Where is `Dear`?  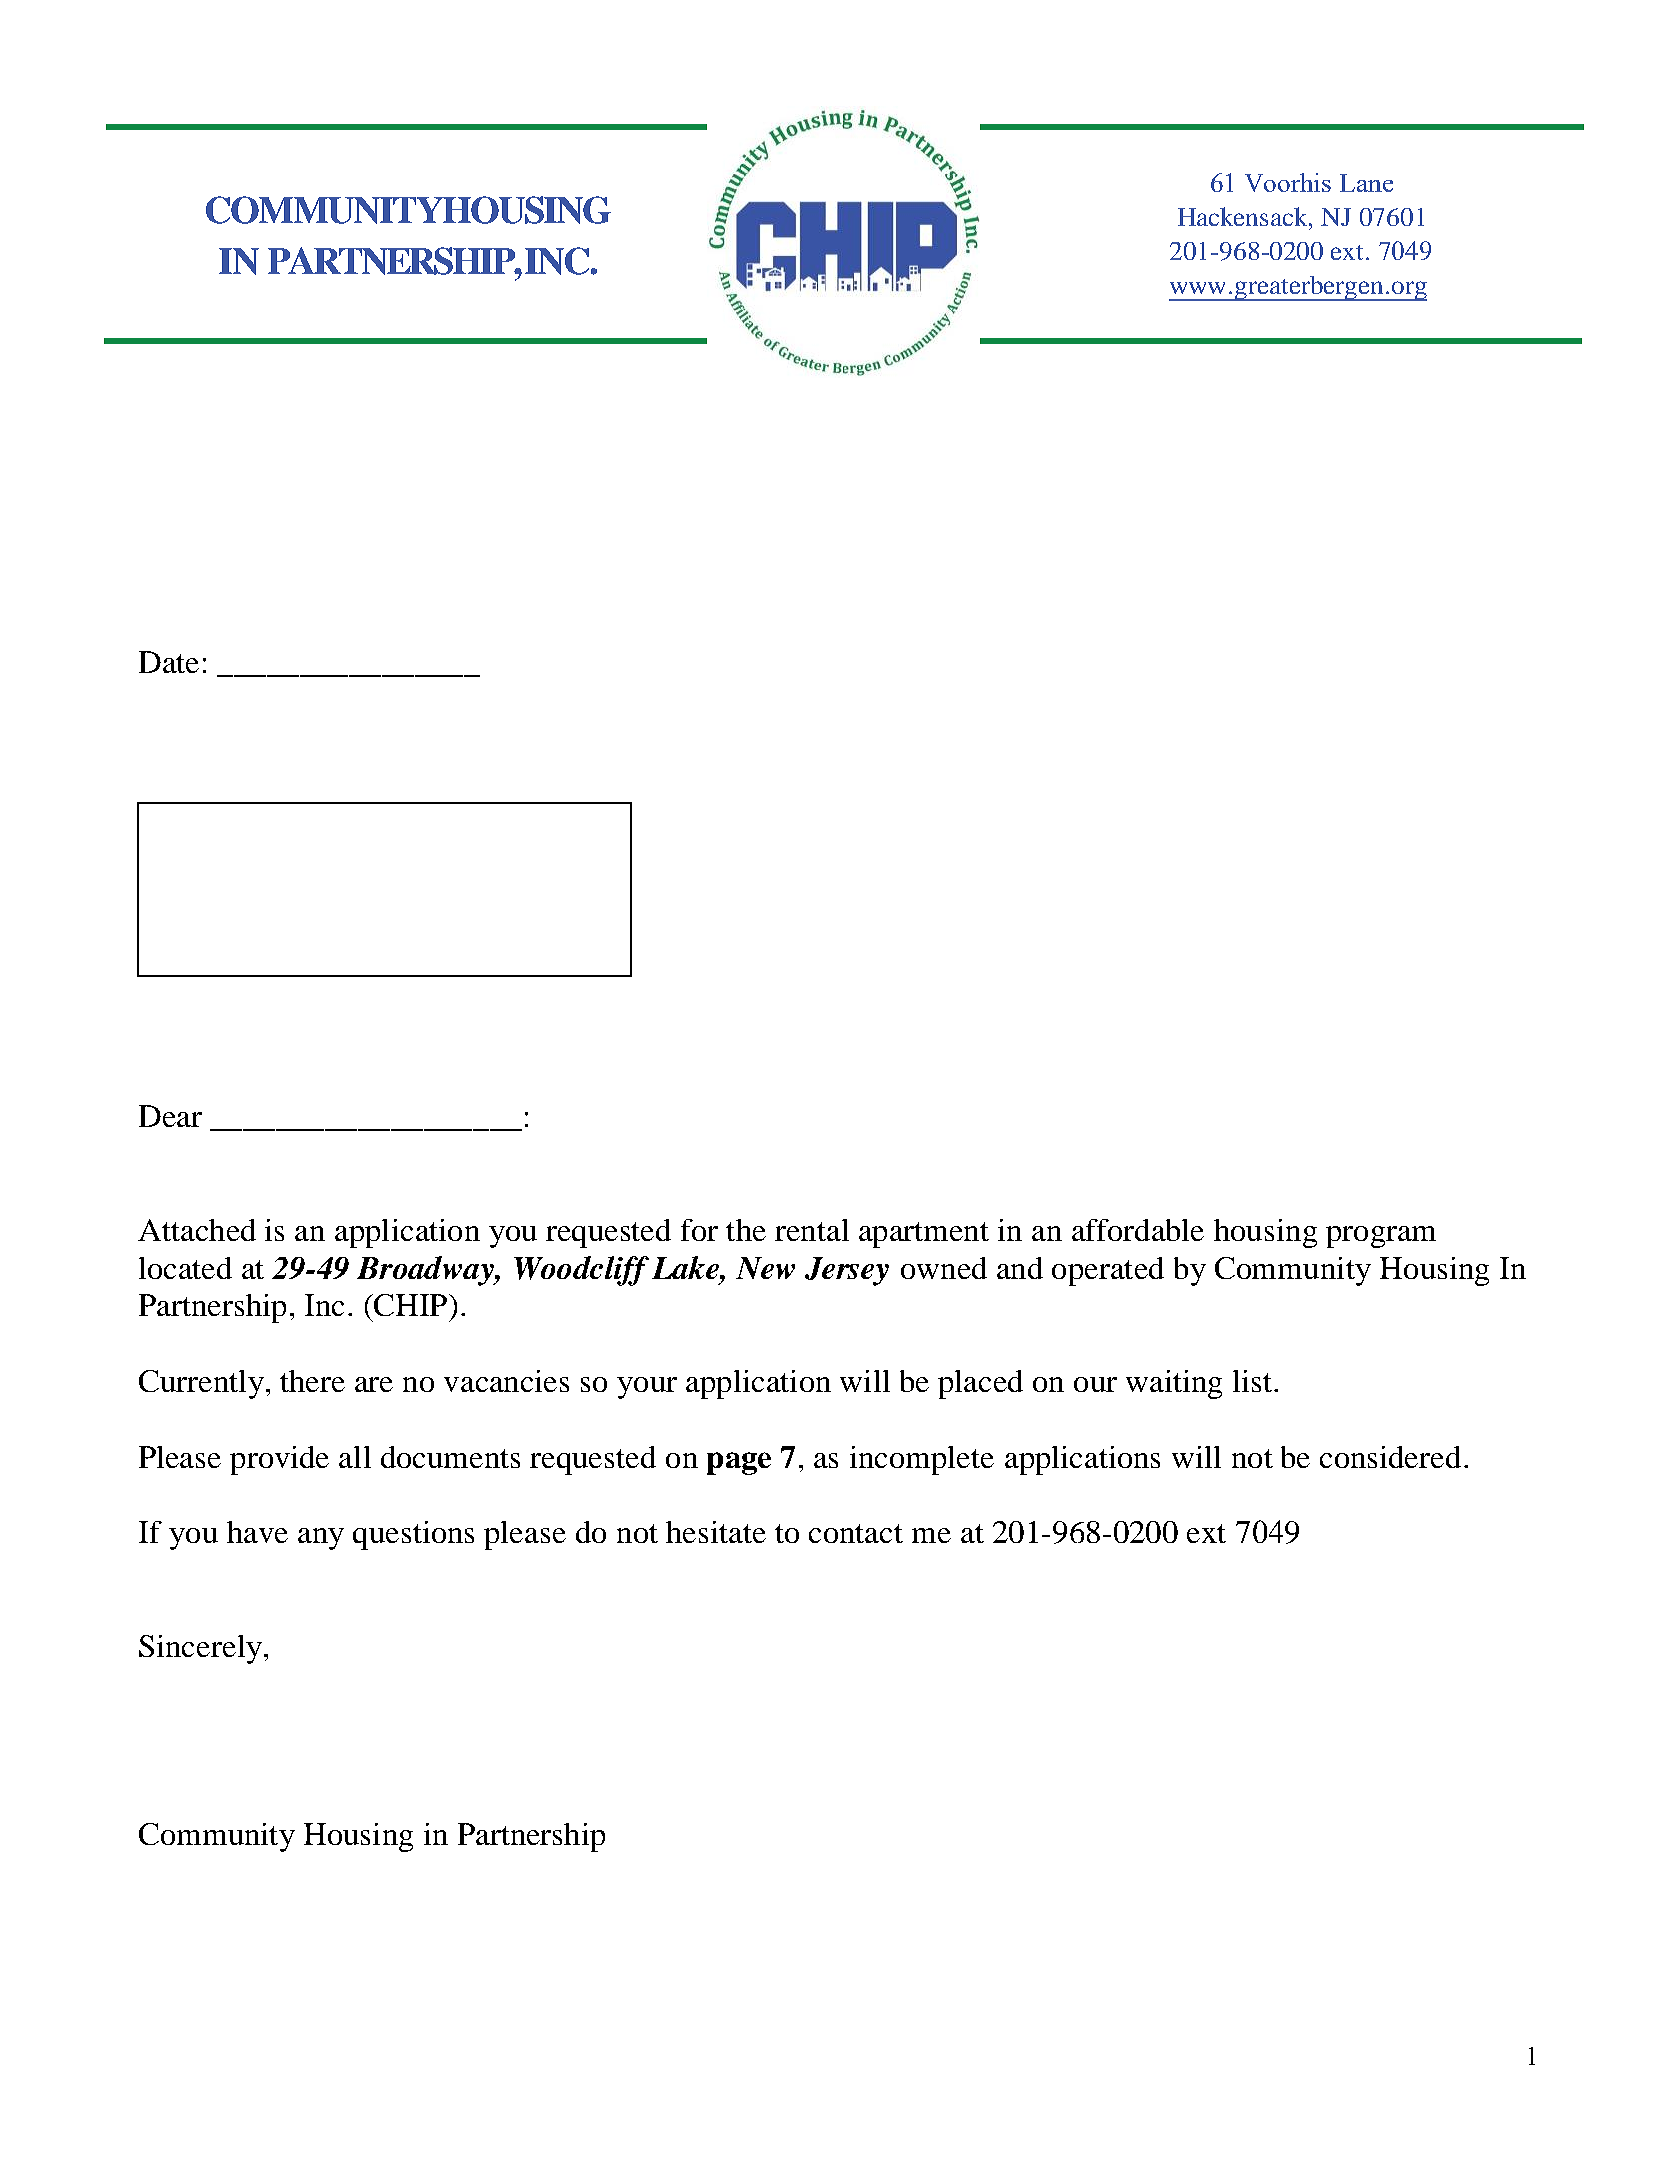 Dear is located at coordinates (170, 1116).
